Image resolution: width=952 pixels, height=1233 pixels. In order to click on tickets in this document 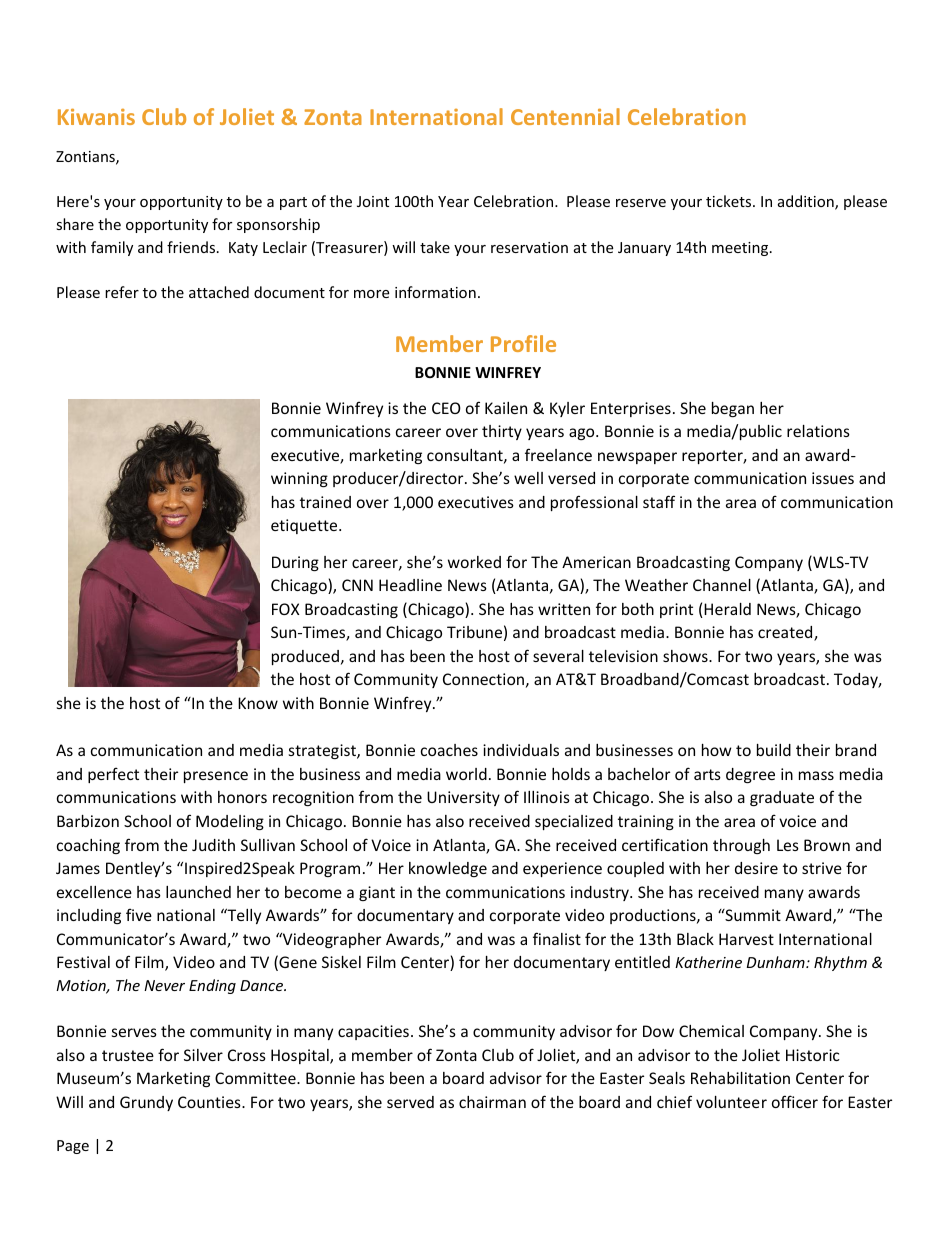, I will do `click(730, 201)`.
